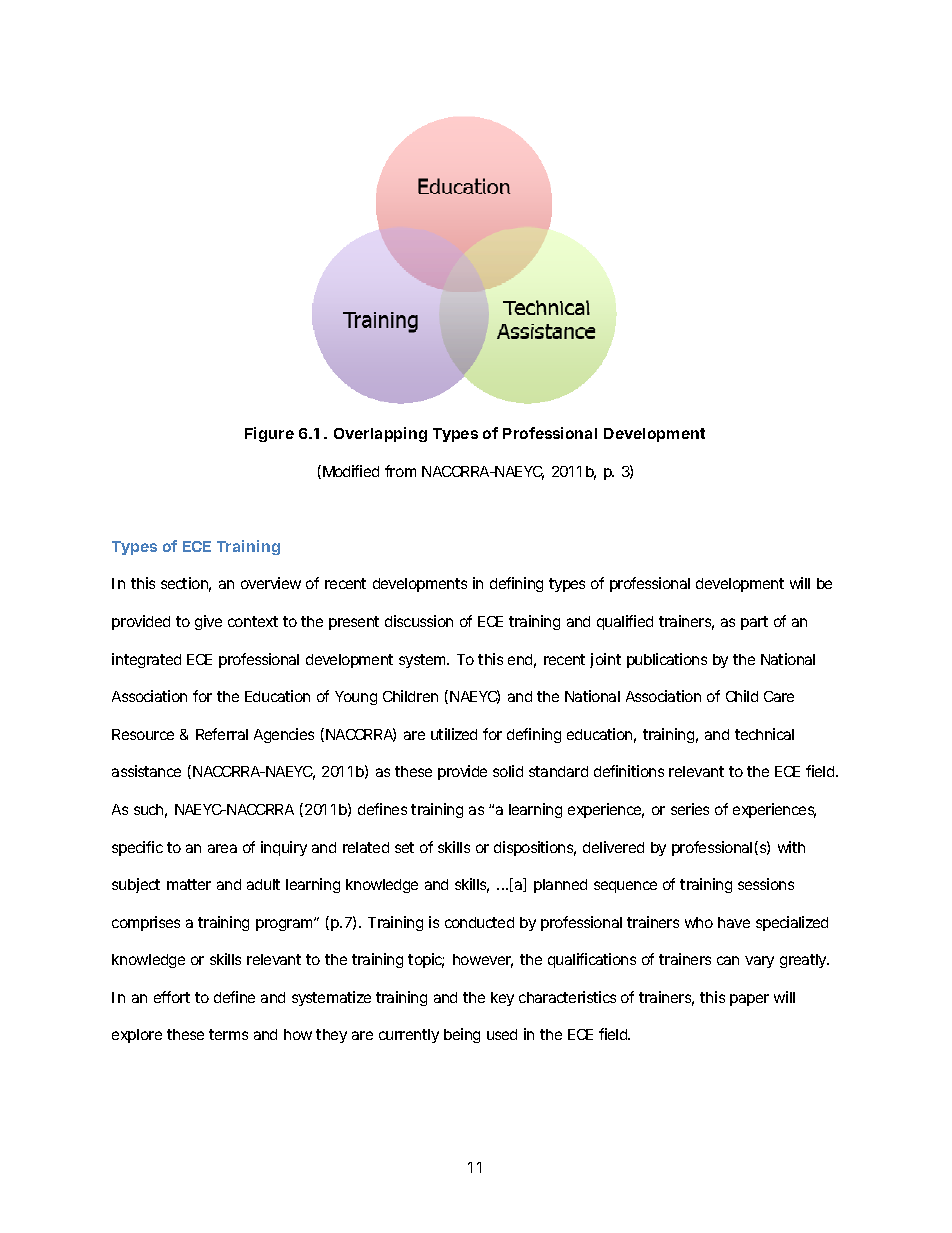 The width and height of the image is (952, 1233). Describe the element at coordinates (269, 434) in the image. I see `Figure` at that location.
